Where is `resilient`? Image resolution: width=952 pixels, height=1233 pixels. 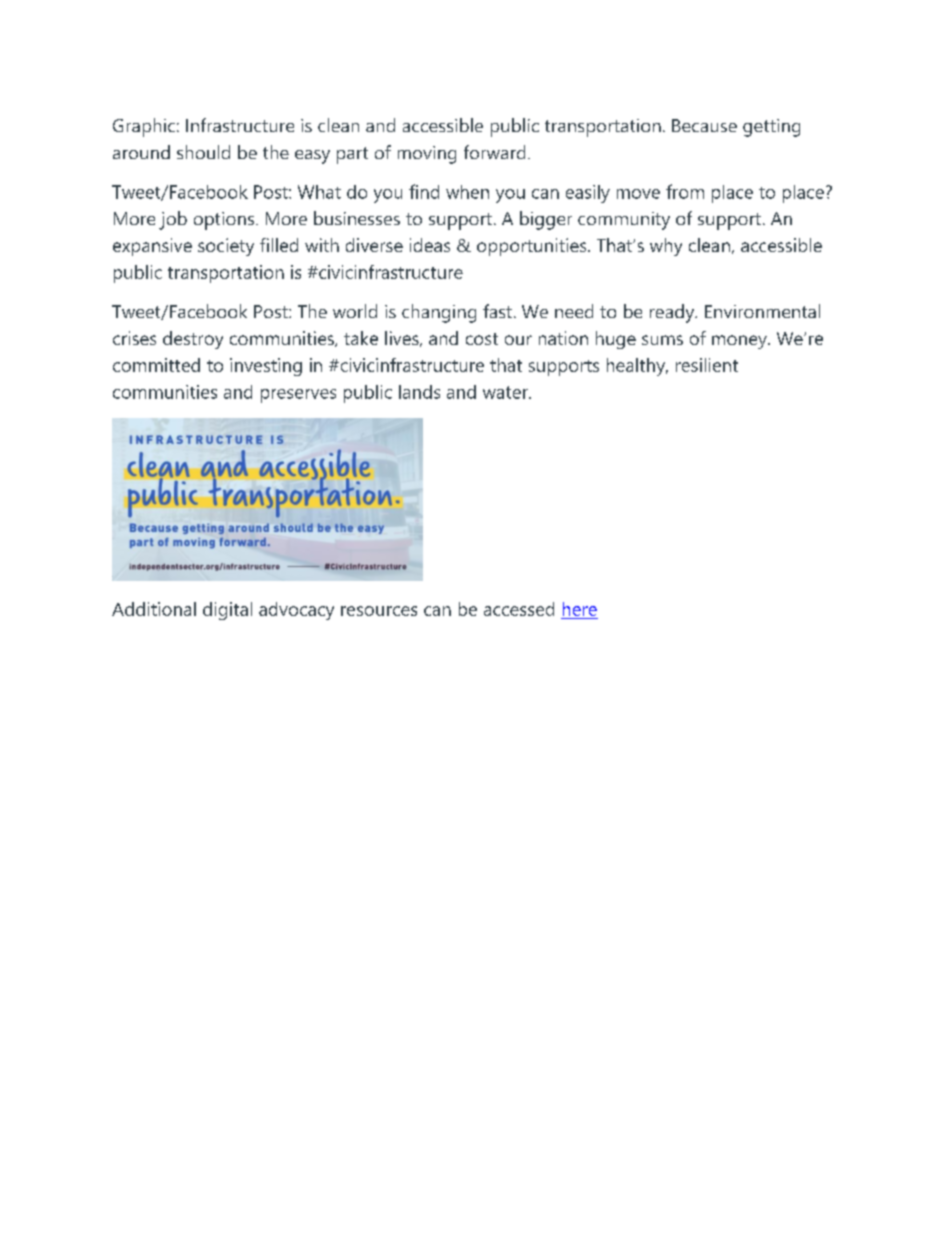
resilient is located at coordinates (707, 365).
